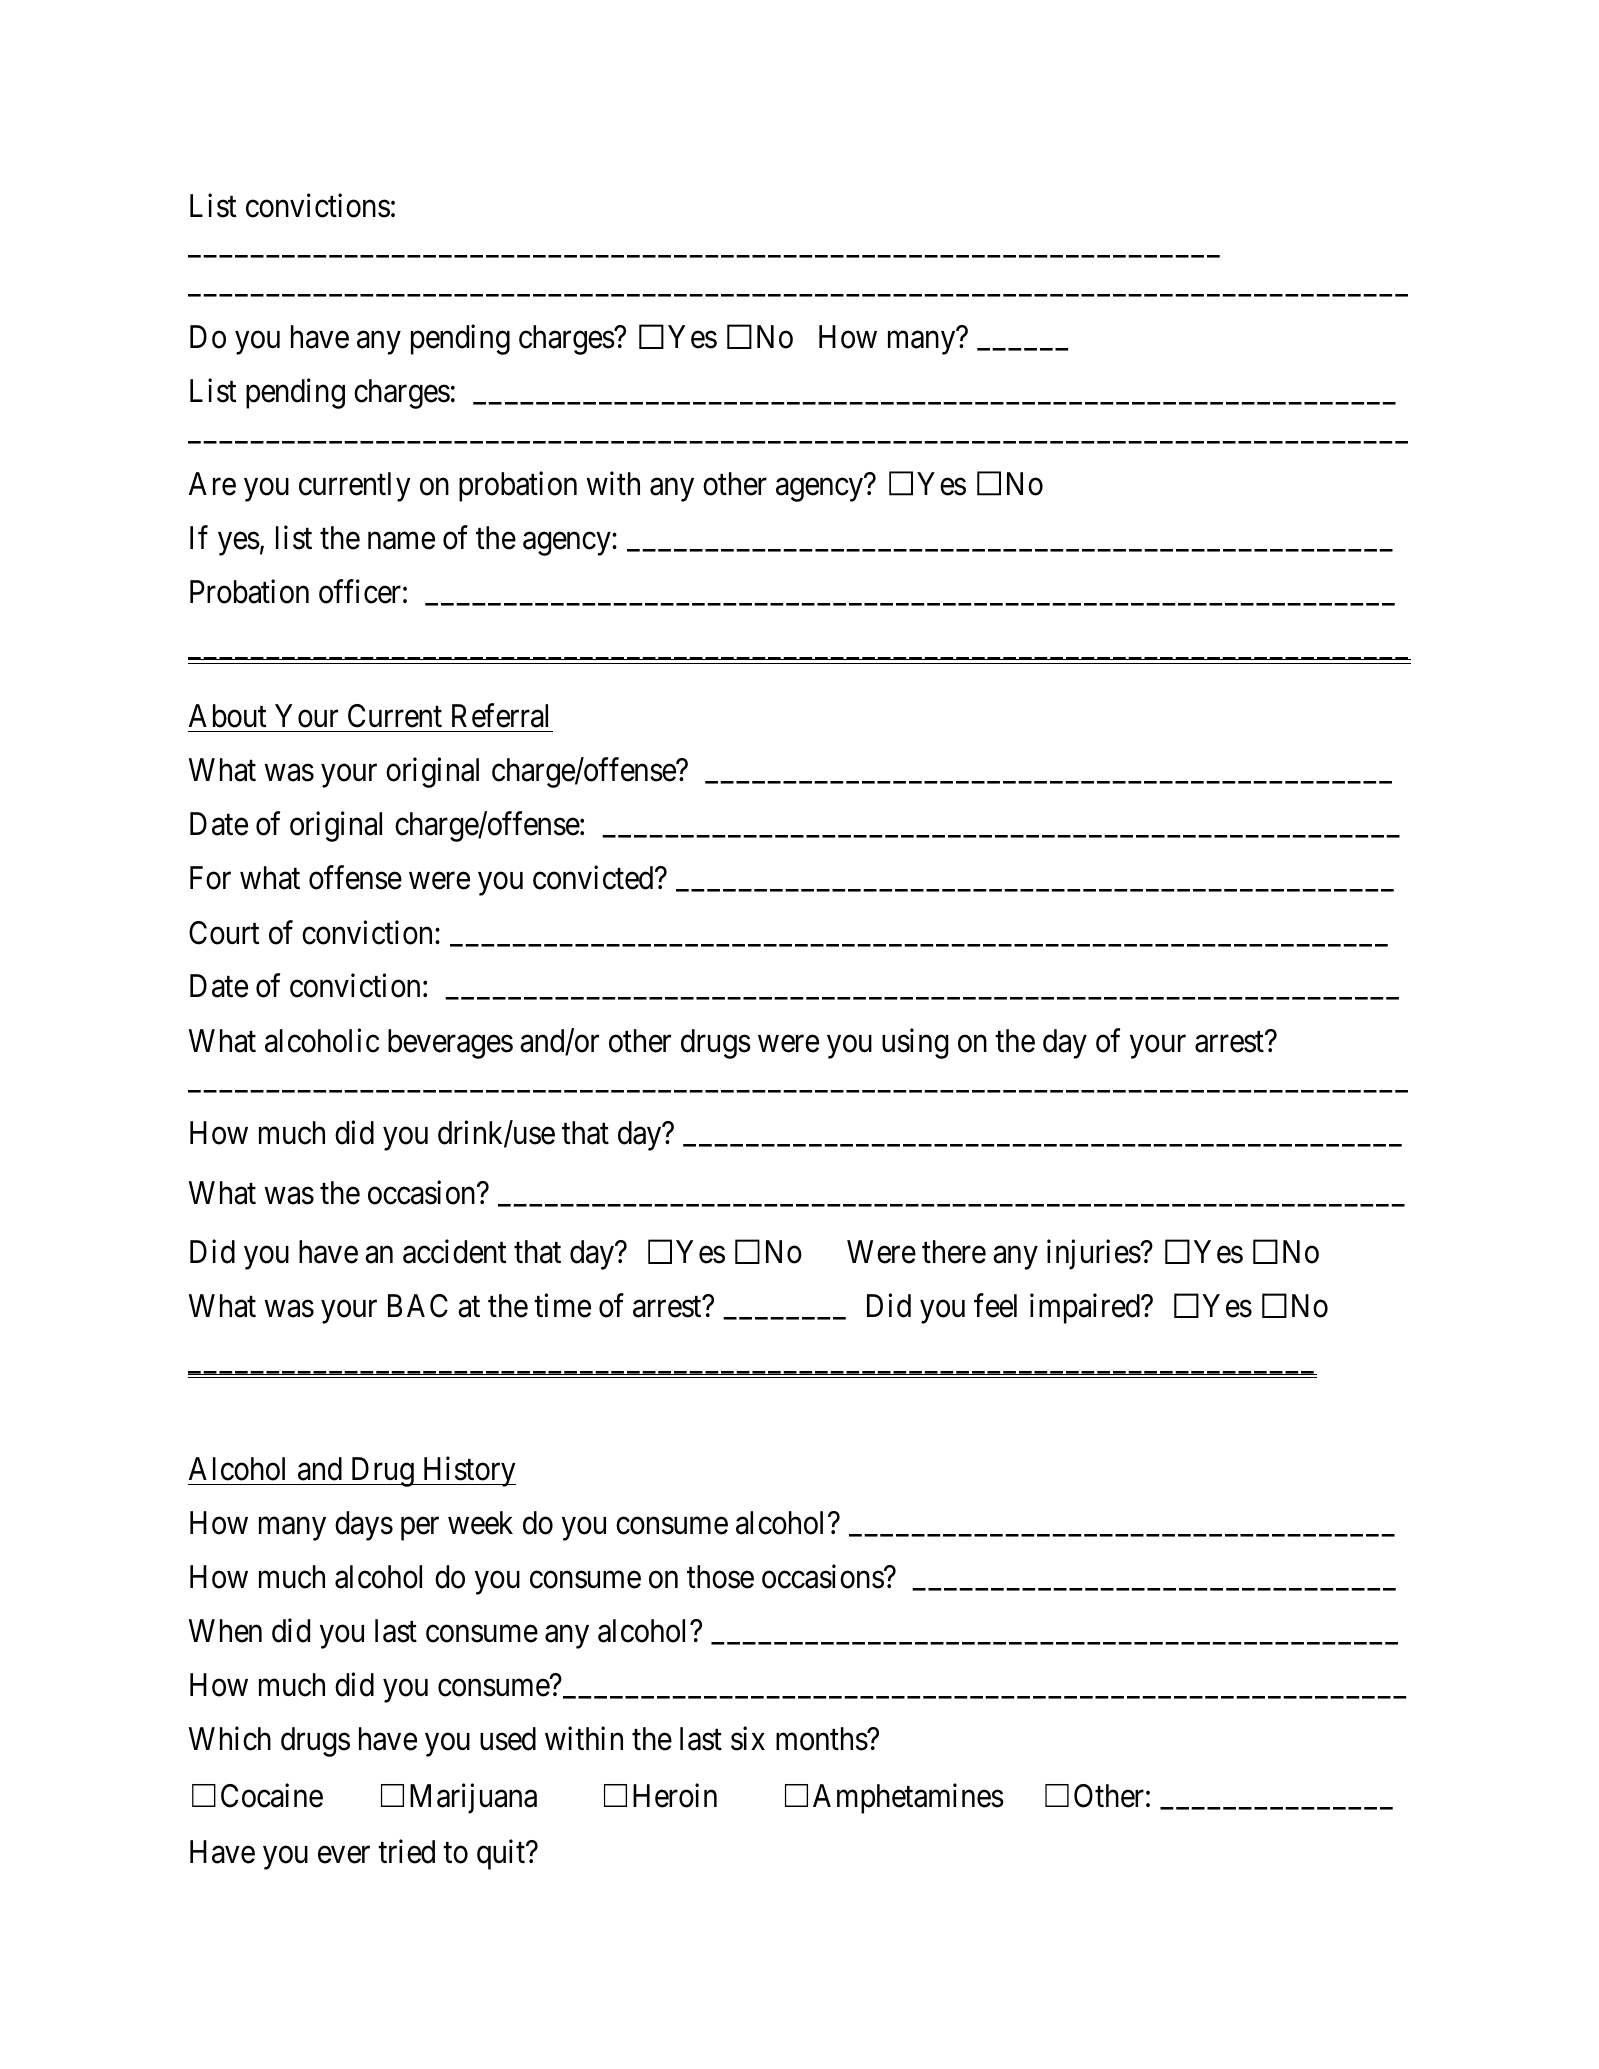  What do you see at coordinates (212, 484) in the document?
I see `Are` at bounding box center [212, 484].
